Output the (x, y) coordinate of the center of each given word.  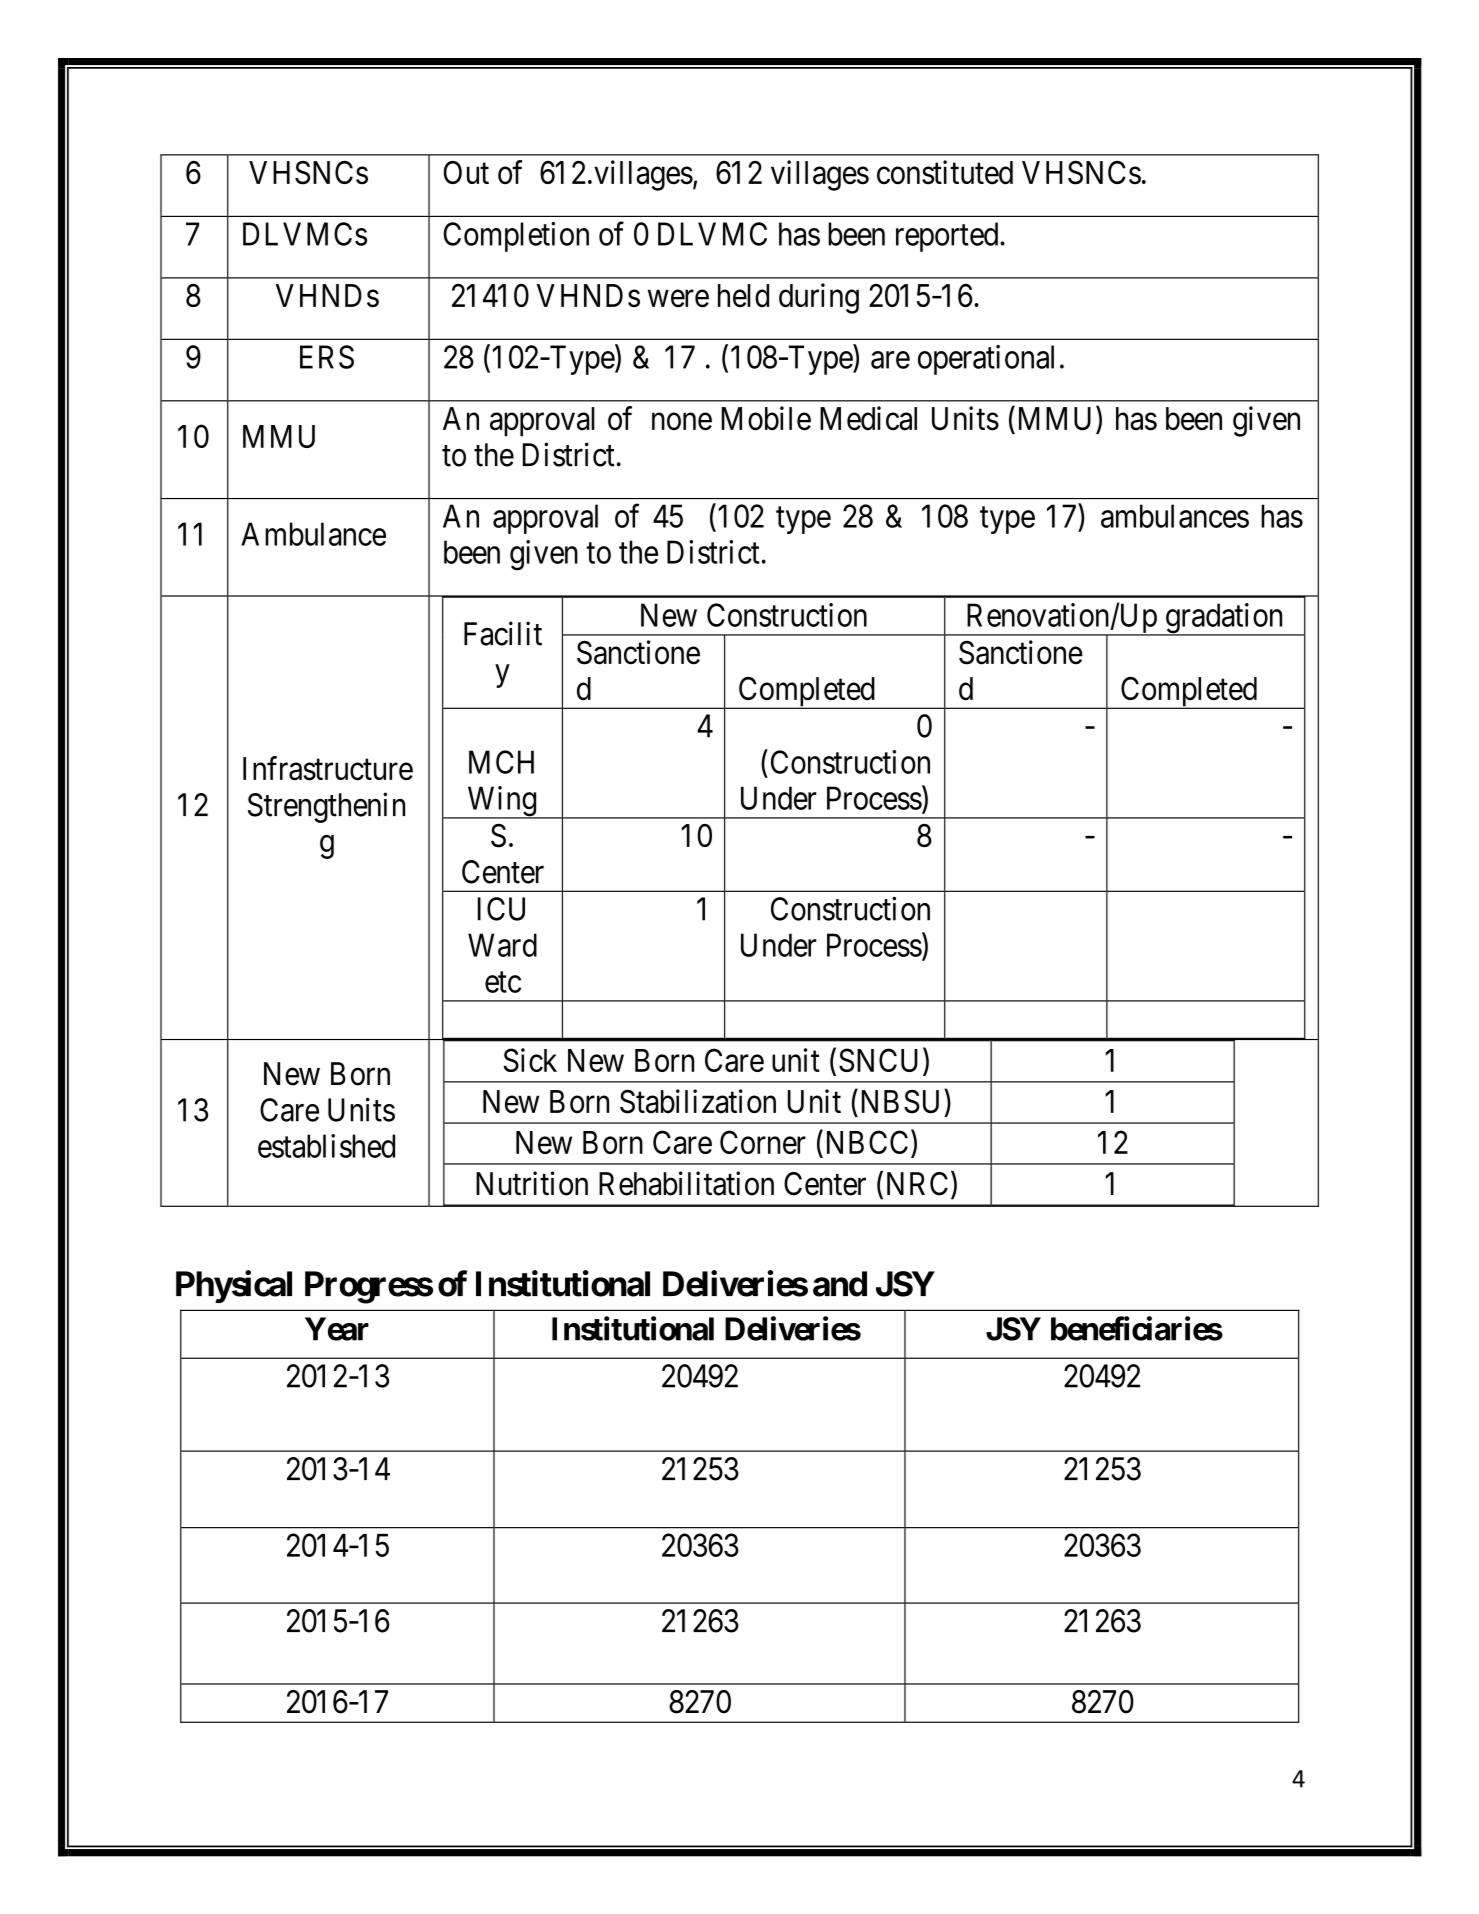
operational (986, 360)
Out (466, 172)
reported (948, 237)
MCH (501, 762)
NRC (917, 1184)
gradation (1224, 619)
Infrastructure (328, 768)
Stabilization (698, 1101)
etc (503, 982)
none (682, 422)
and (840, 1284)
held (743, 296)
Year (337, 1329)
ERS (327, 357)
